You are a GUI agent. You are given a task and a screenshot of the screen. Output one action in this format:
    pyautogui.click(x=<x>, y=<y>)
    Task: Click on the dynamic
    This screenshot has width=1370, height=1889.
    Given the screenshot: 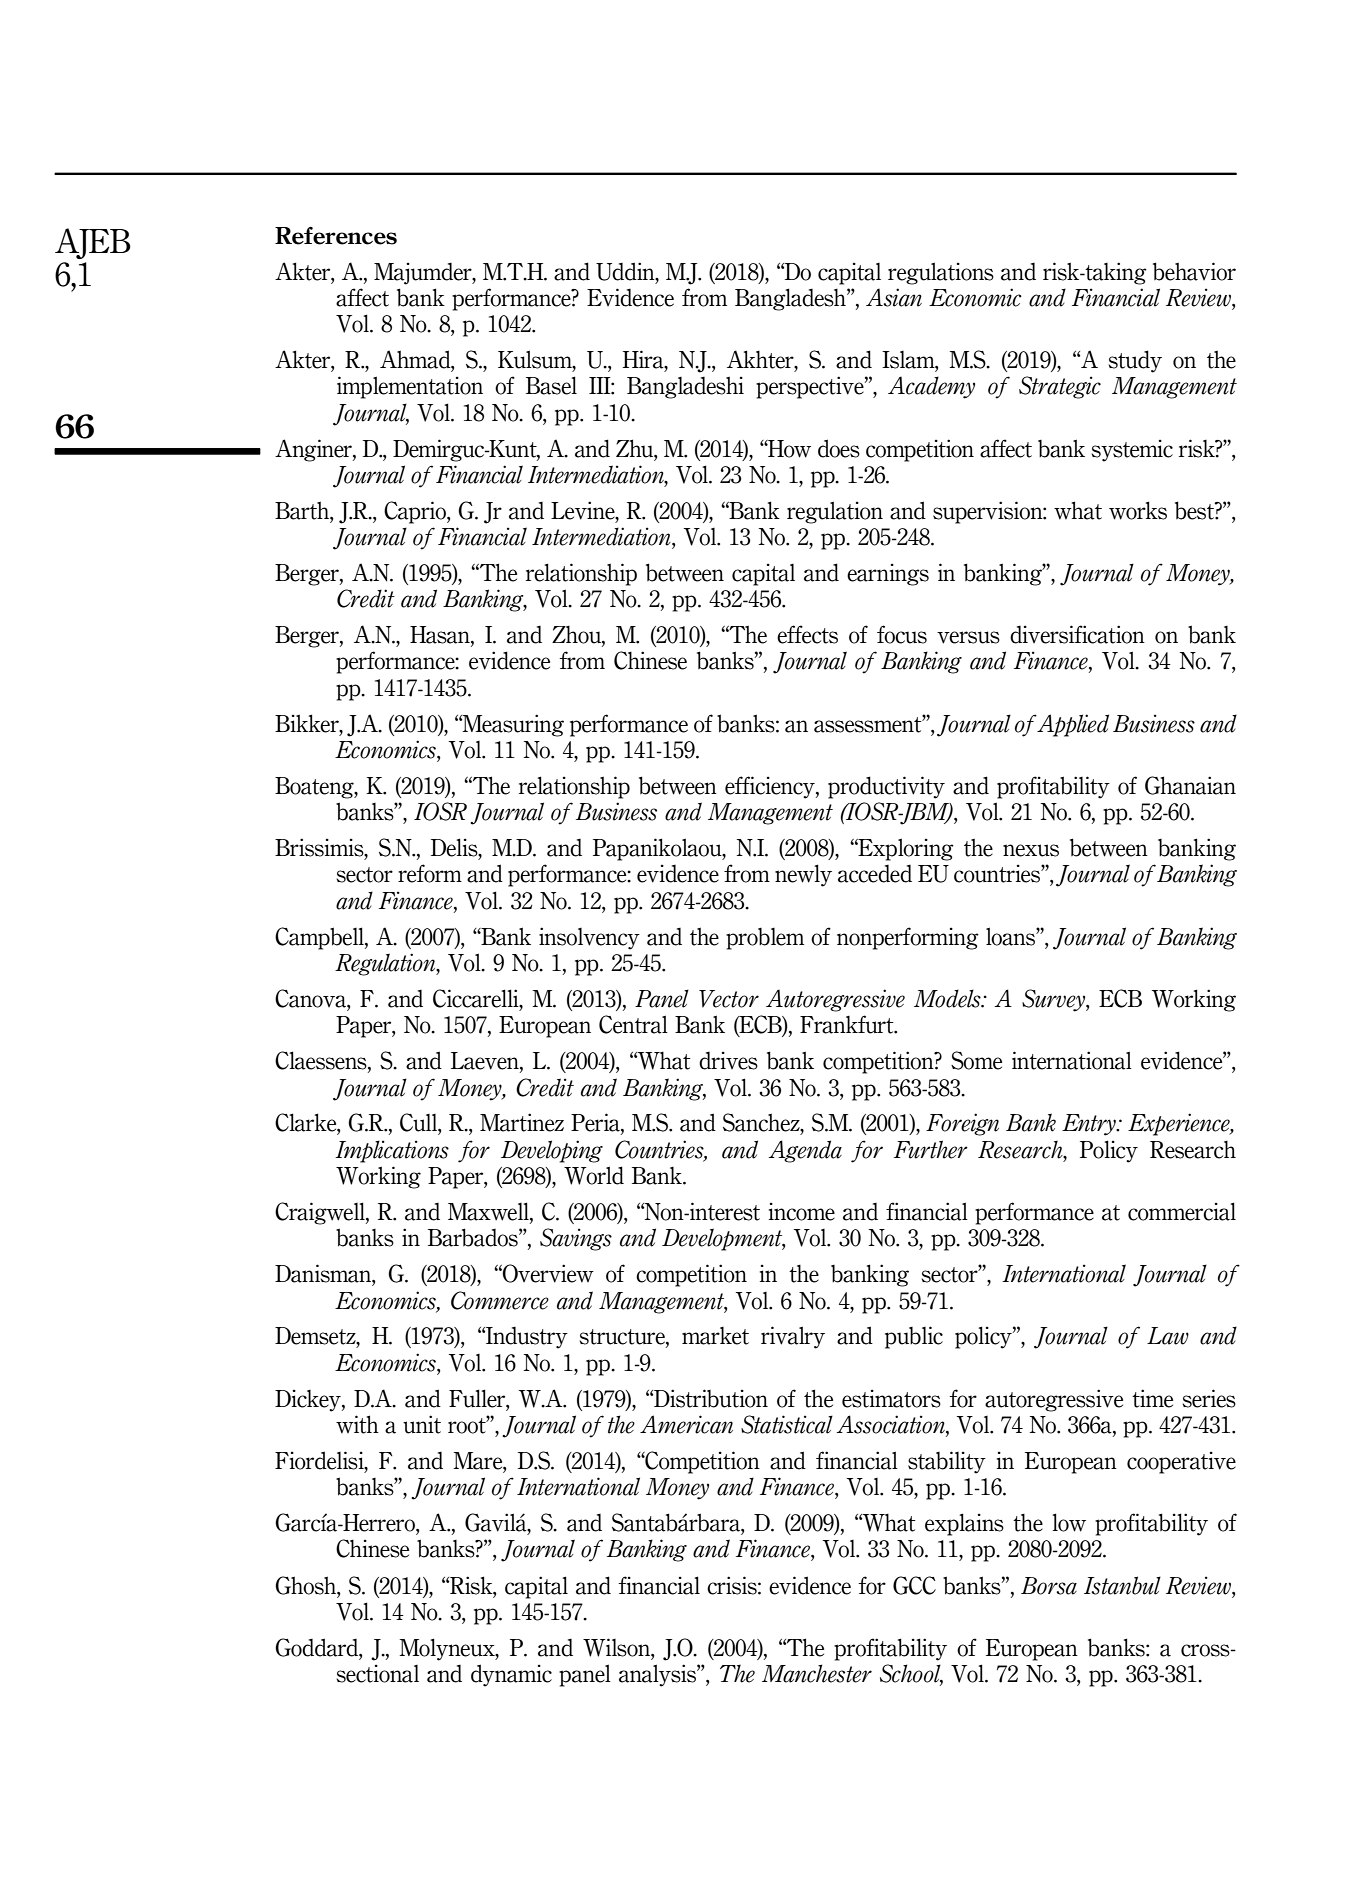 What is the action you would take?
    pyautogui.click(x=511, y=1675)
